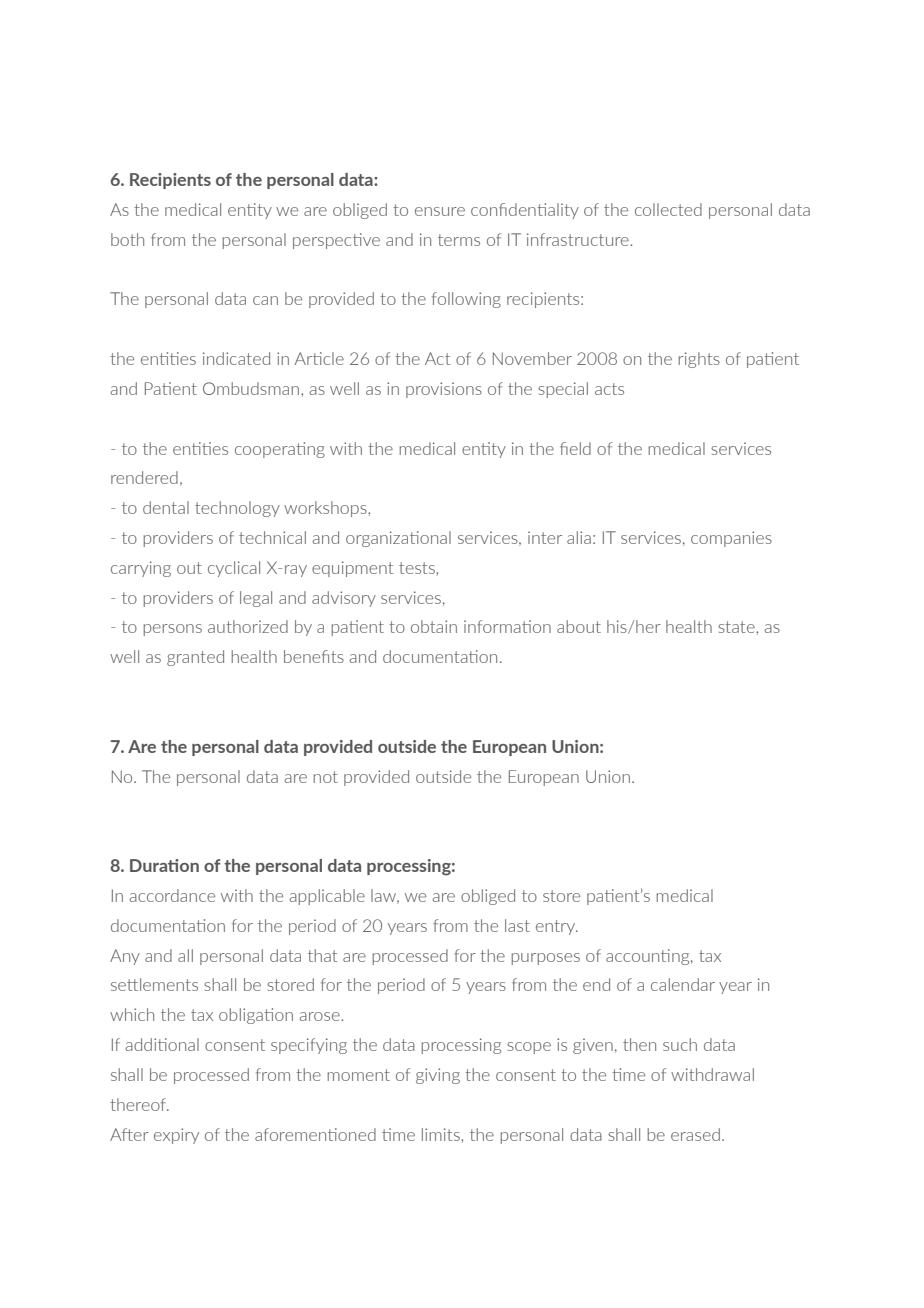 The height and width of the screenshot is (1308, 924). Describe the element at coordinates (668, 209) in the screenshot. I see `collected` at that location.
